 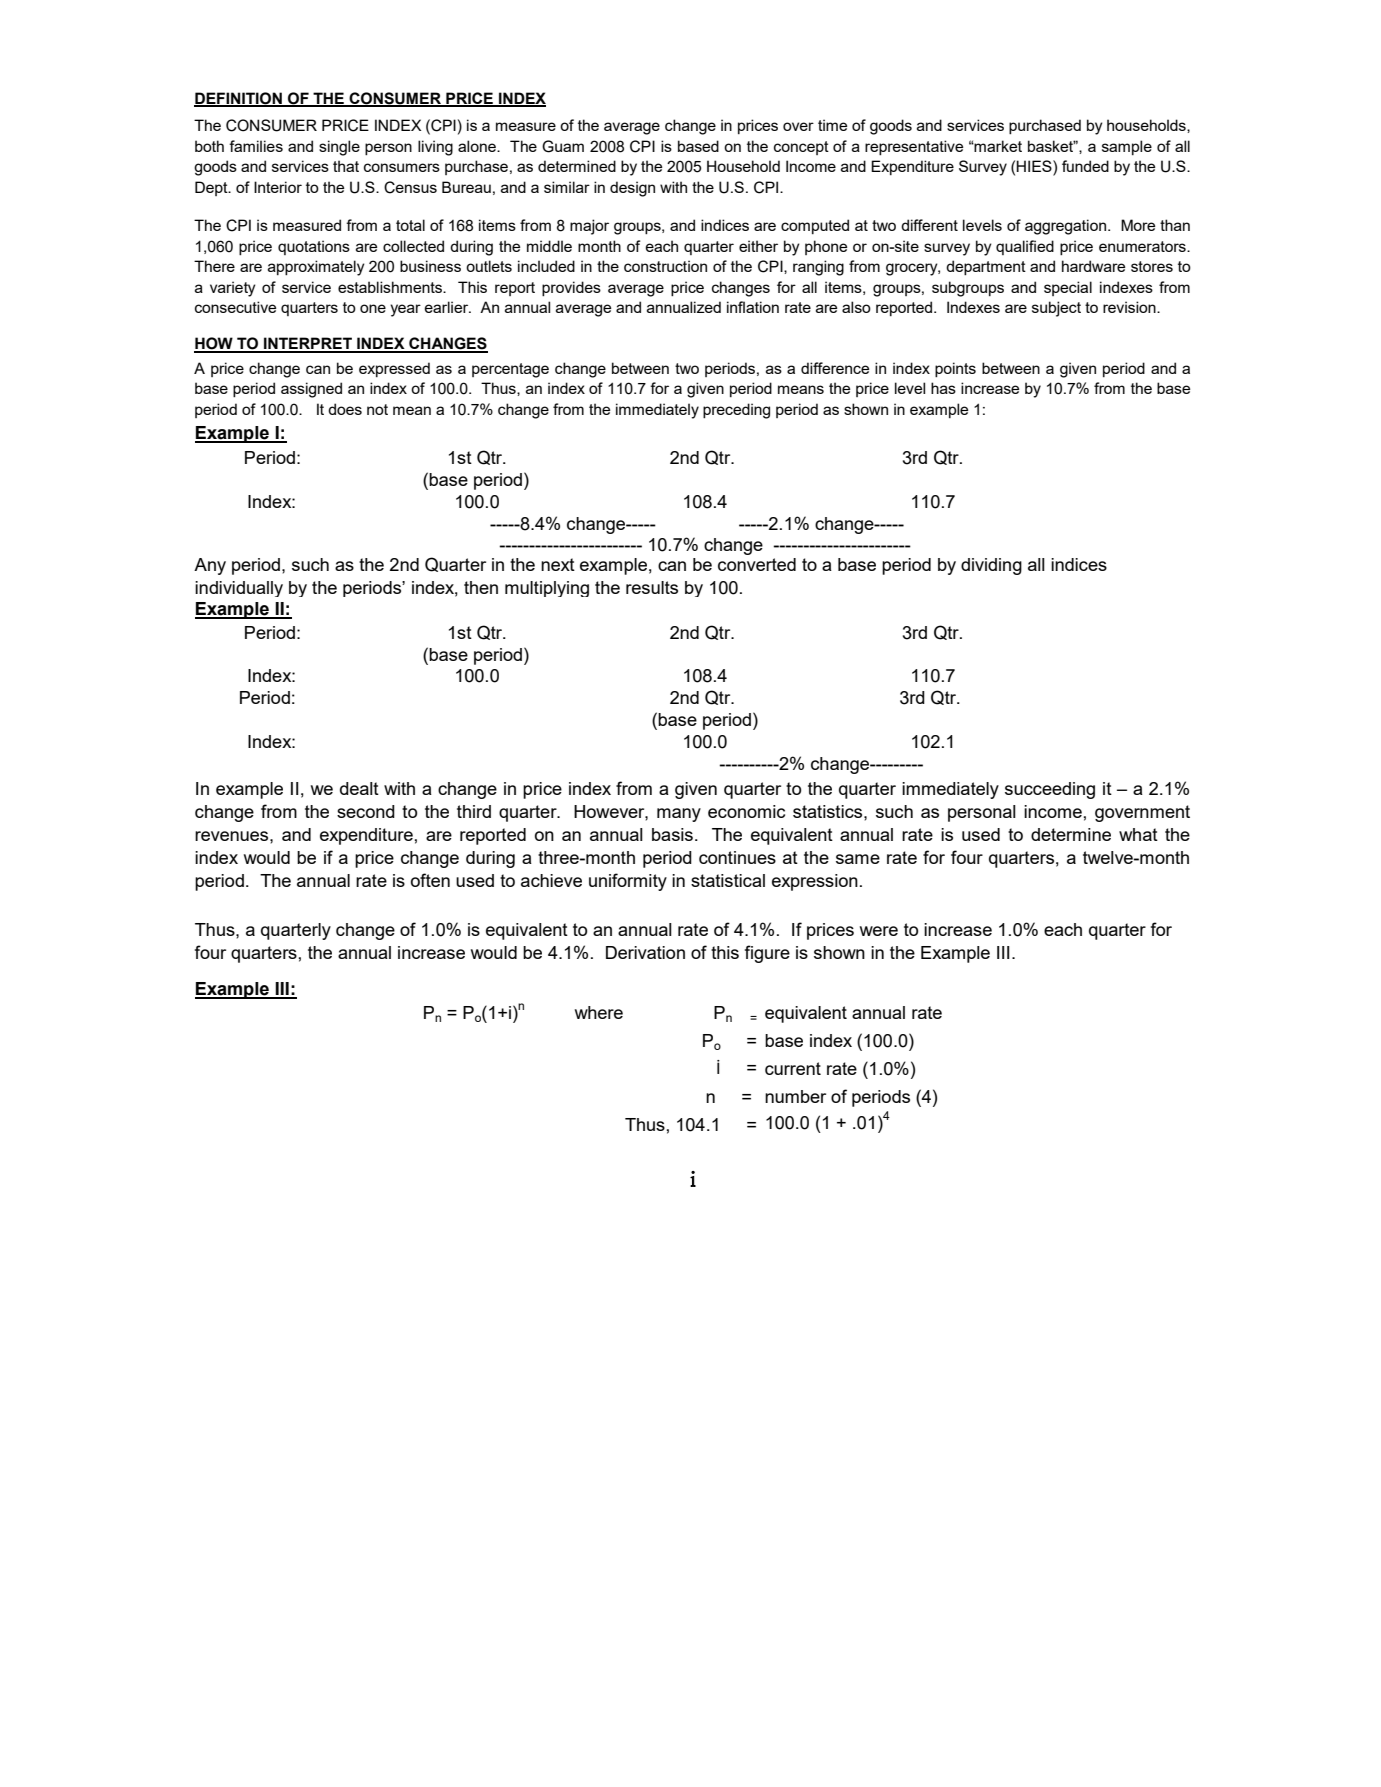 I want to click on what, so click(x=1138, y=834).
